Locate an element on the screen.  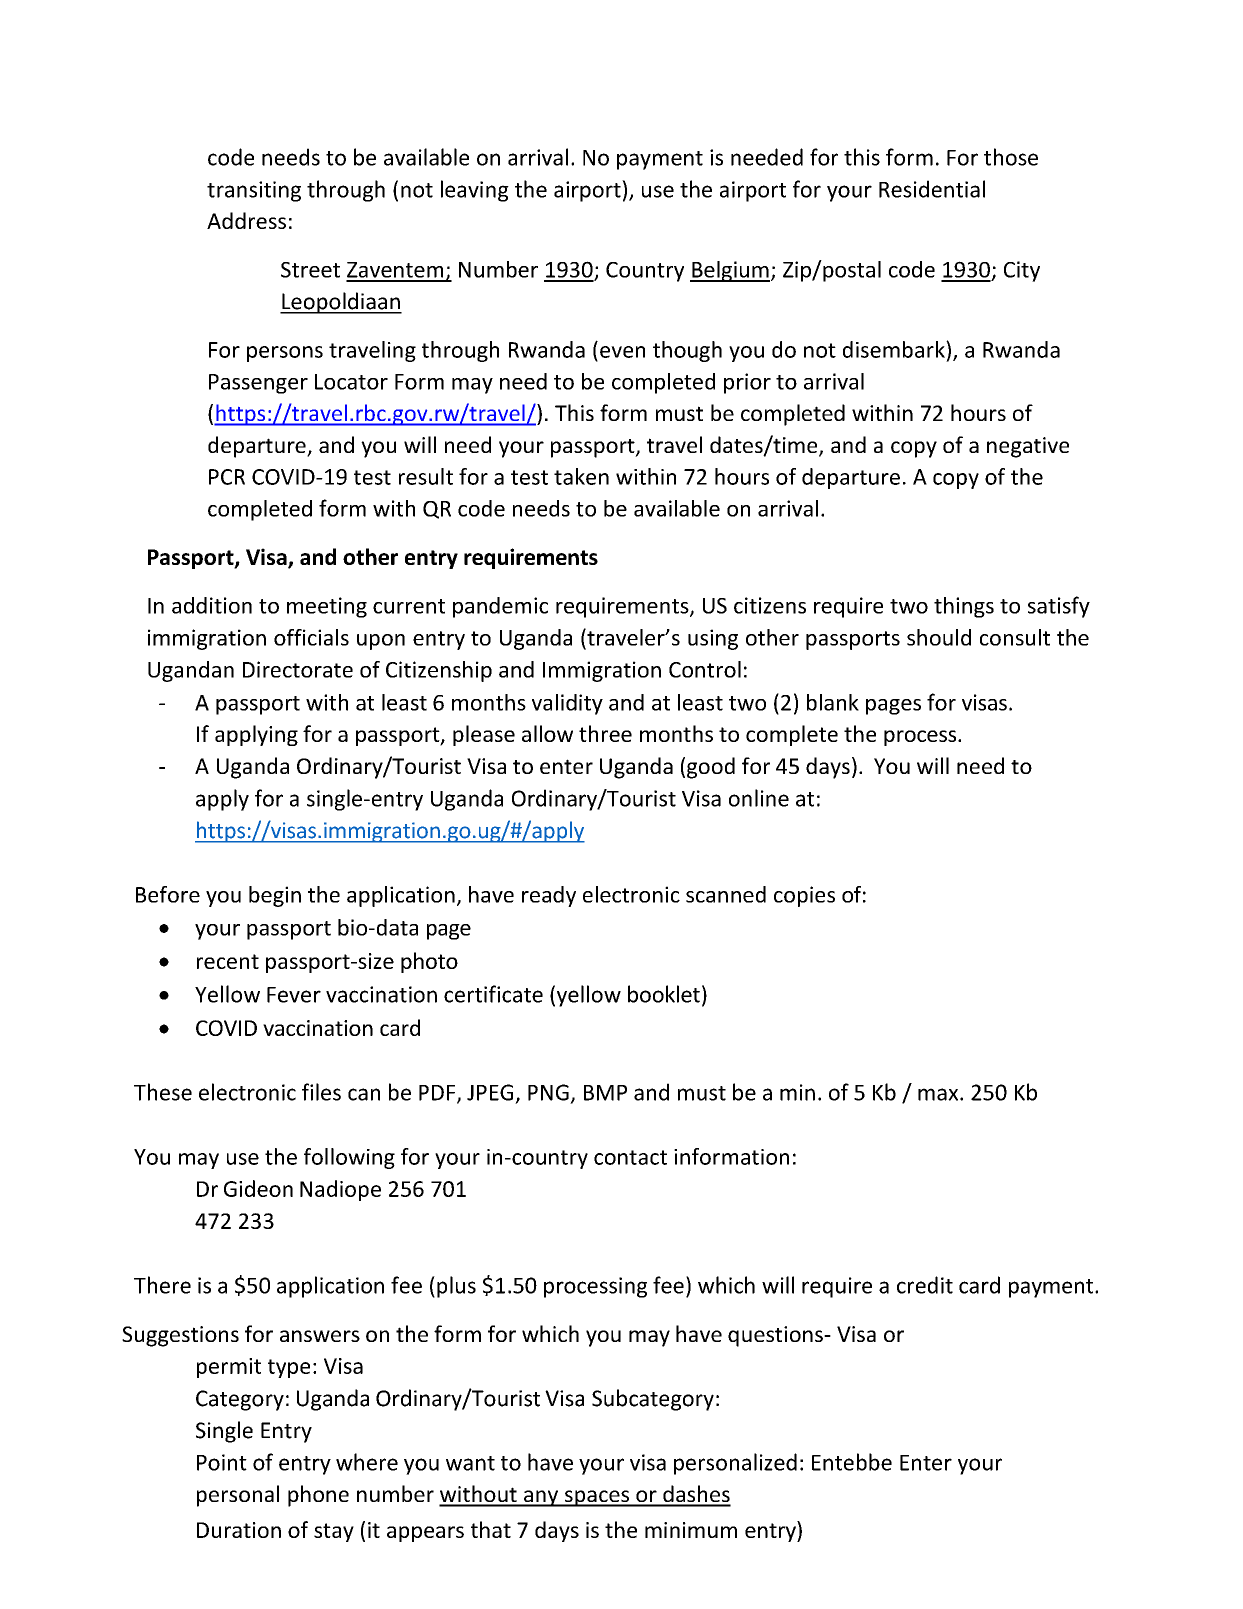
transiting is located at coordinates (254, 191).
